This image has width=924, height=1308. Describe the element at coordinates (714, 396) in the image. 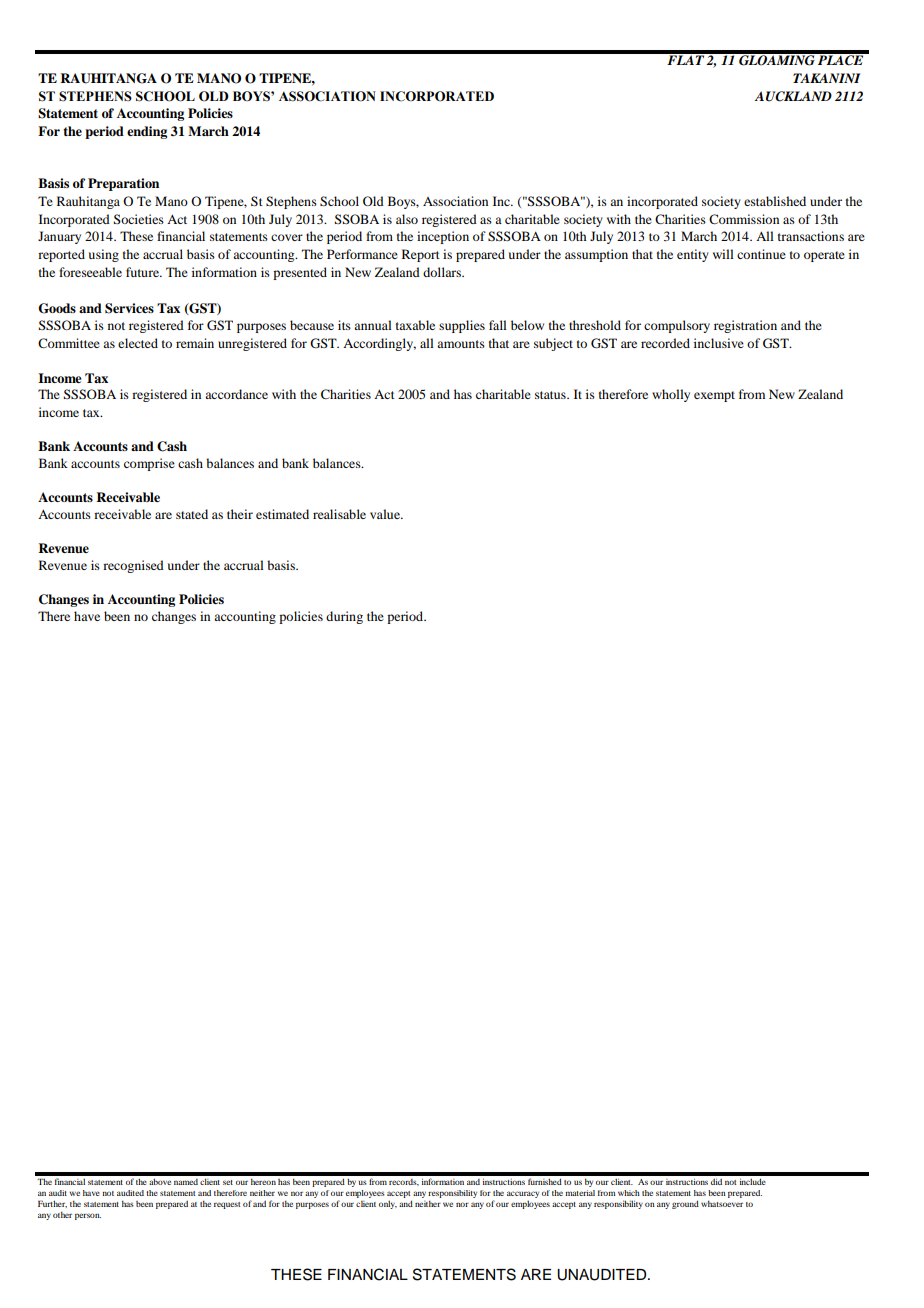

I see `exempt` at that location.
